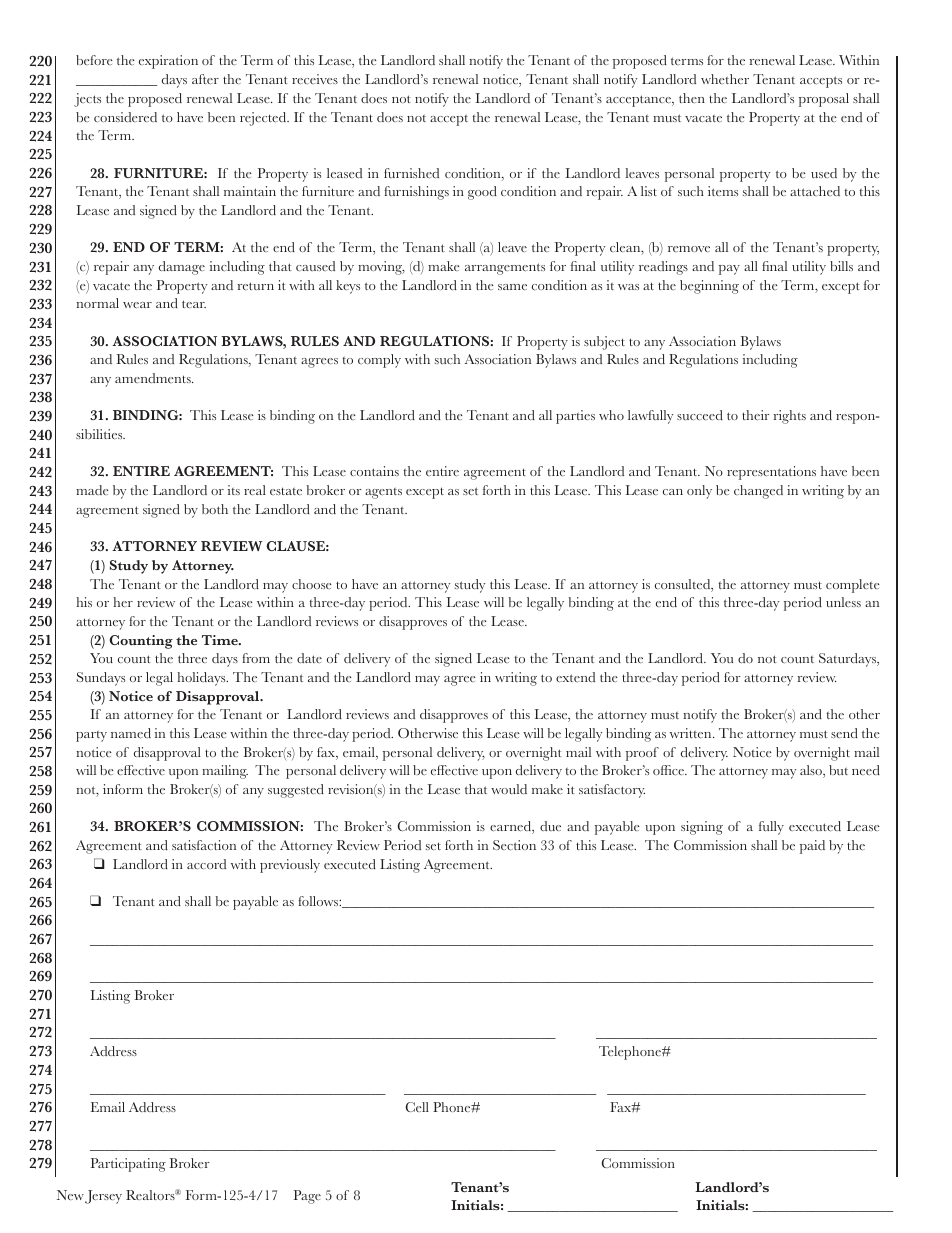 The width and height of the screenshot is (952, 1233). Describe the element at coordinates (411, 173) in the screenshot. I see `furnished` at that location.
